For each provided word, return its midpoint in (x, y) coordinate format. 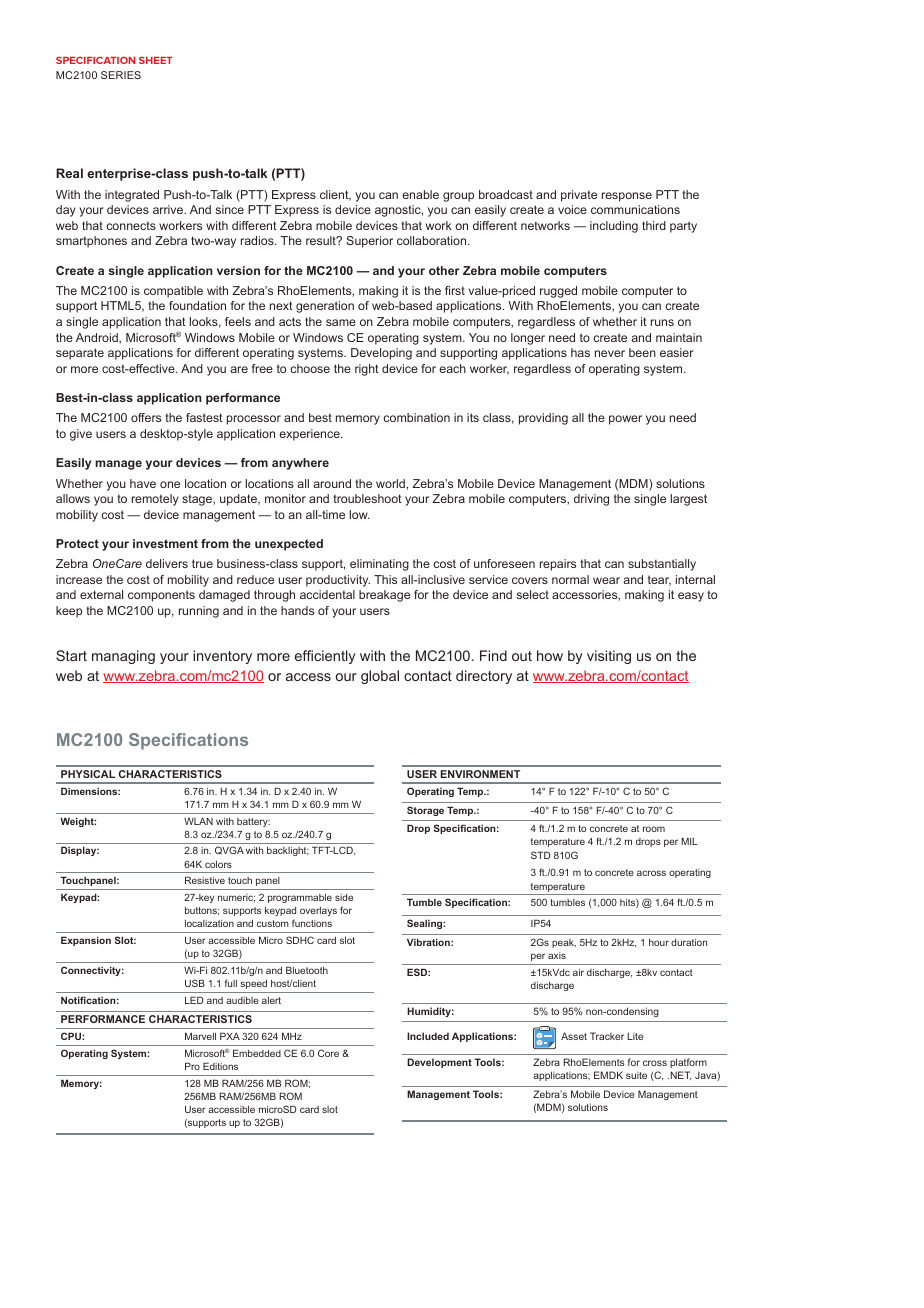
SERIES (121, 75)
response (627, 197)
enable (420, 194)
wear (606, 580)
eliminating (379, 565)
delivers (167, 563)
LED (194, 1000)
